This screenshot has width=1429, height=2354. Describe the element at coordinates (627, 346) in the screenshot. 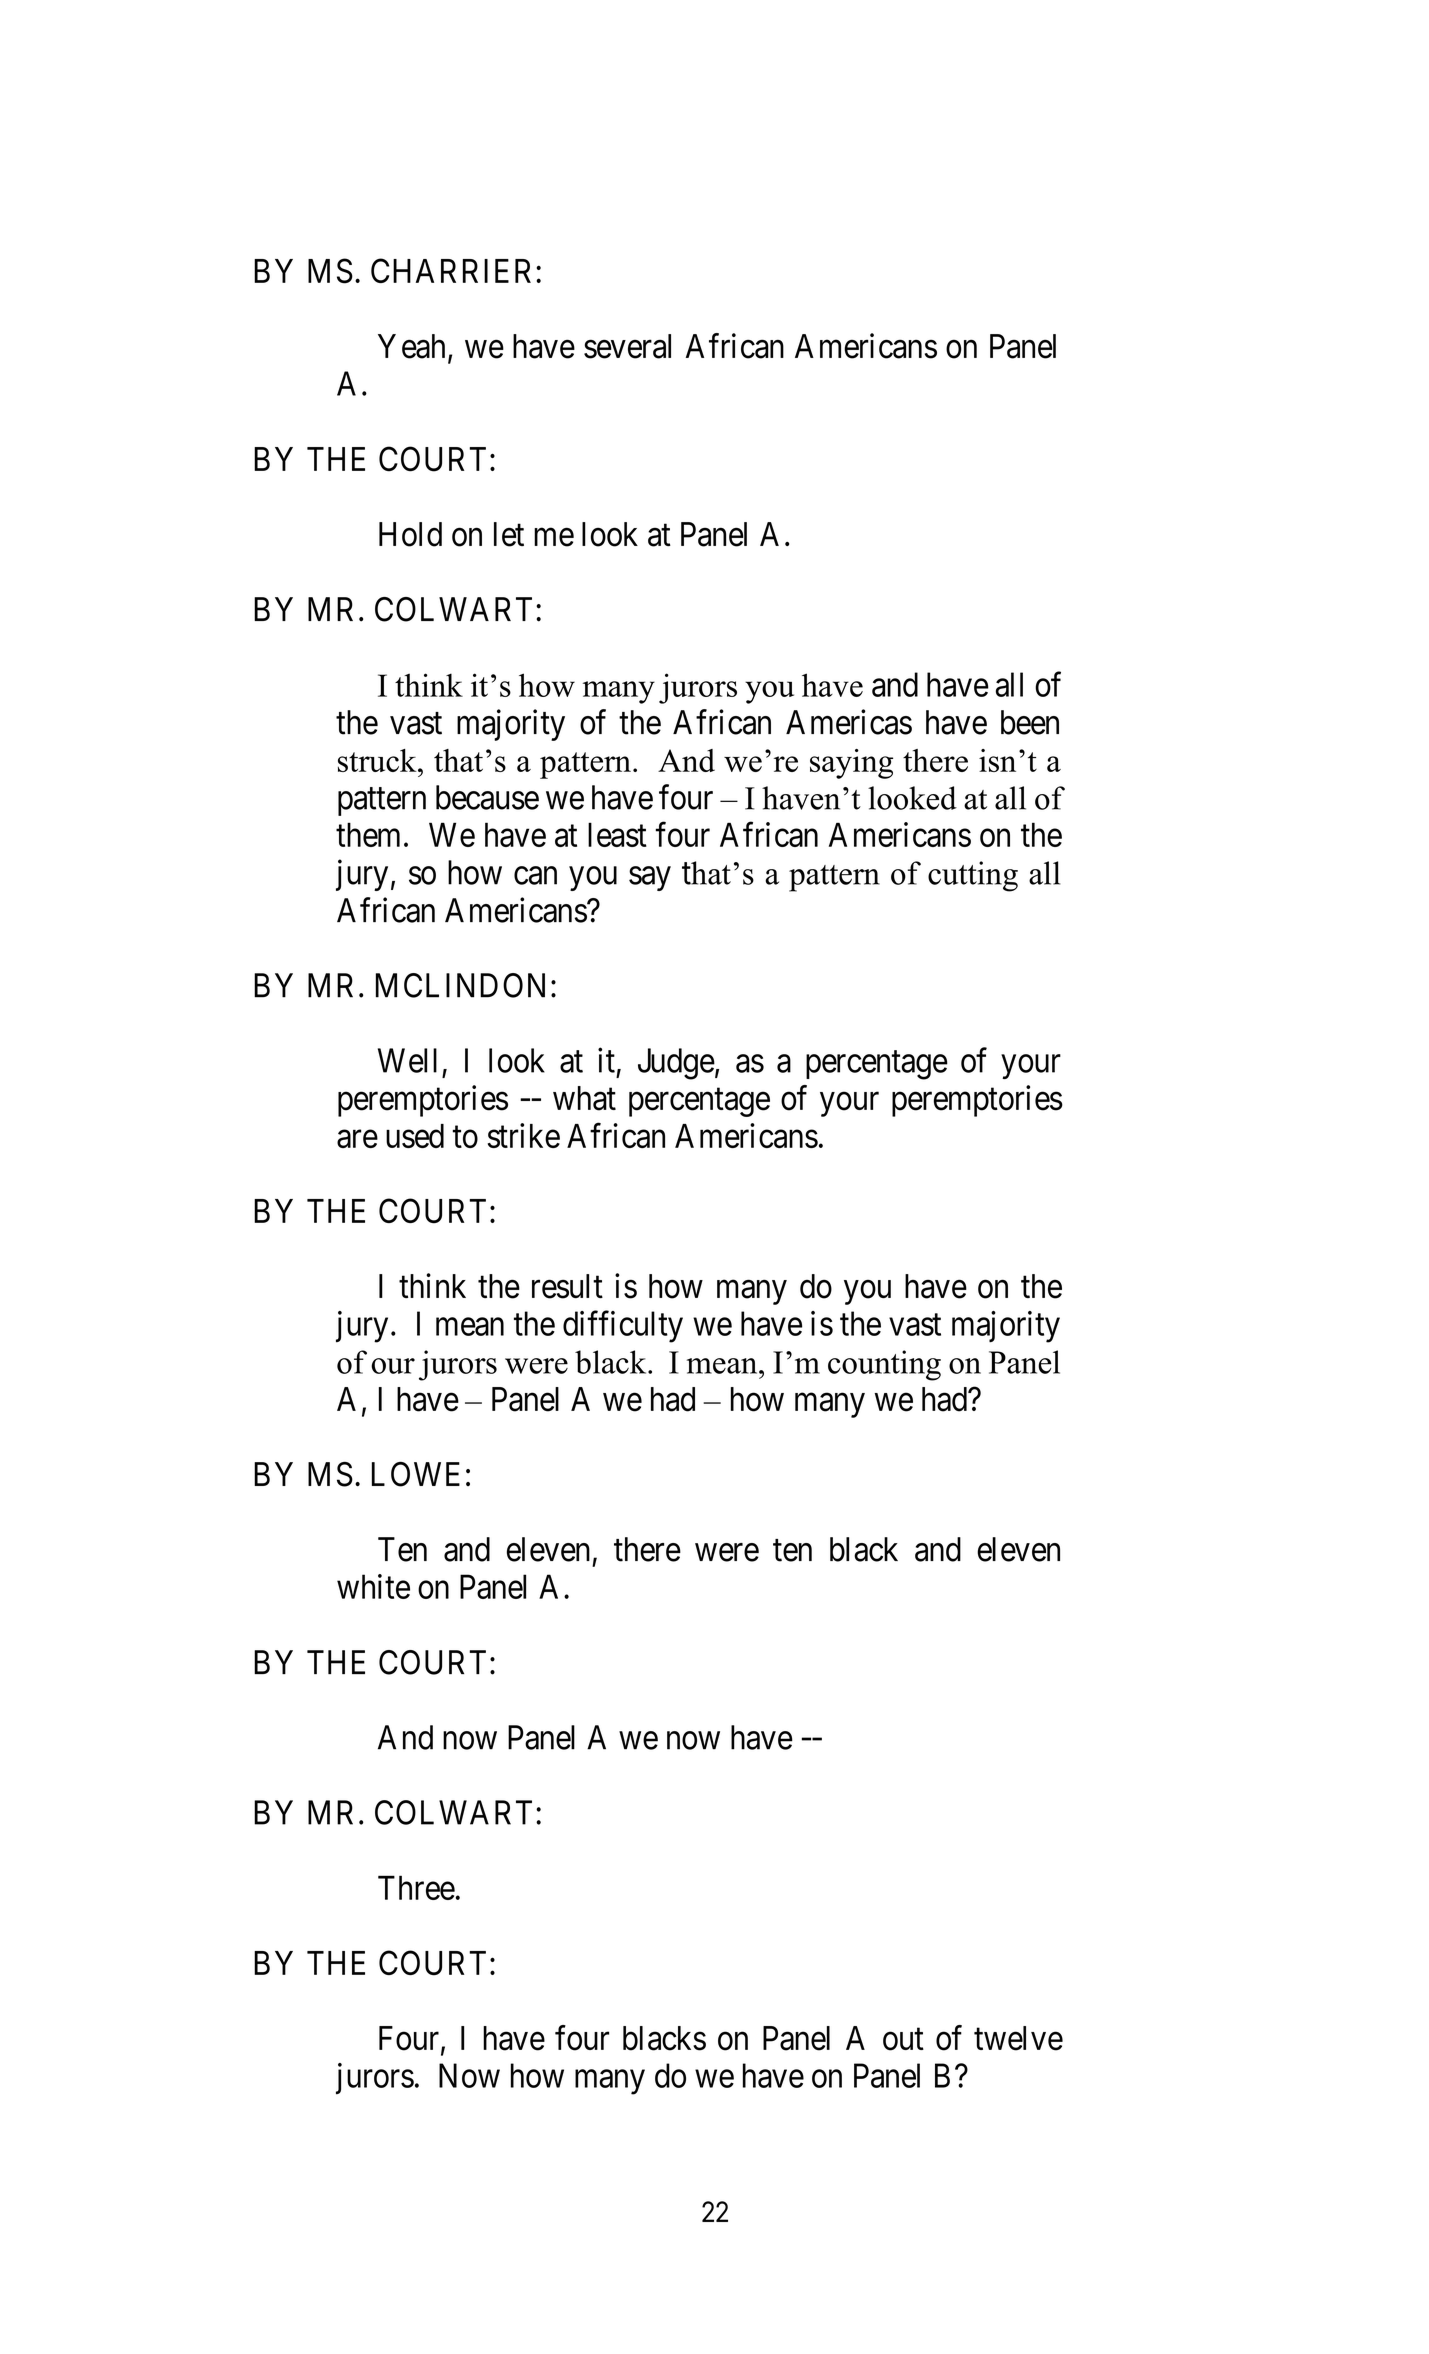

I see `several` at that location.
